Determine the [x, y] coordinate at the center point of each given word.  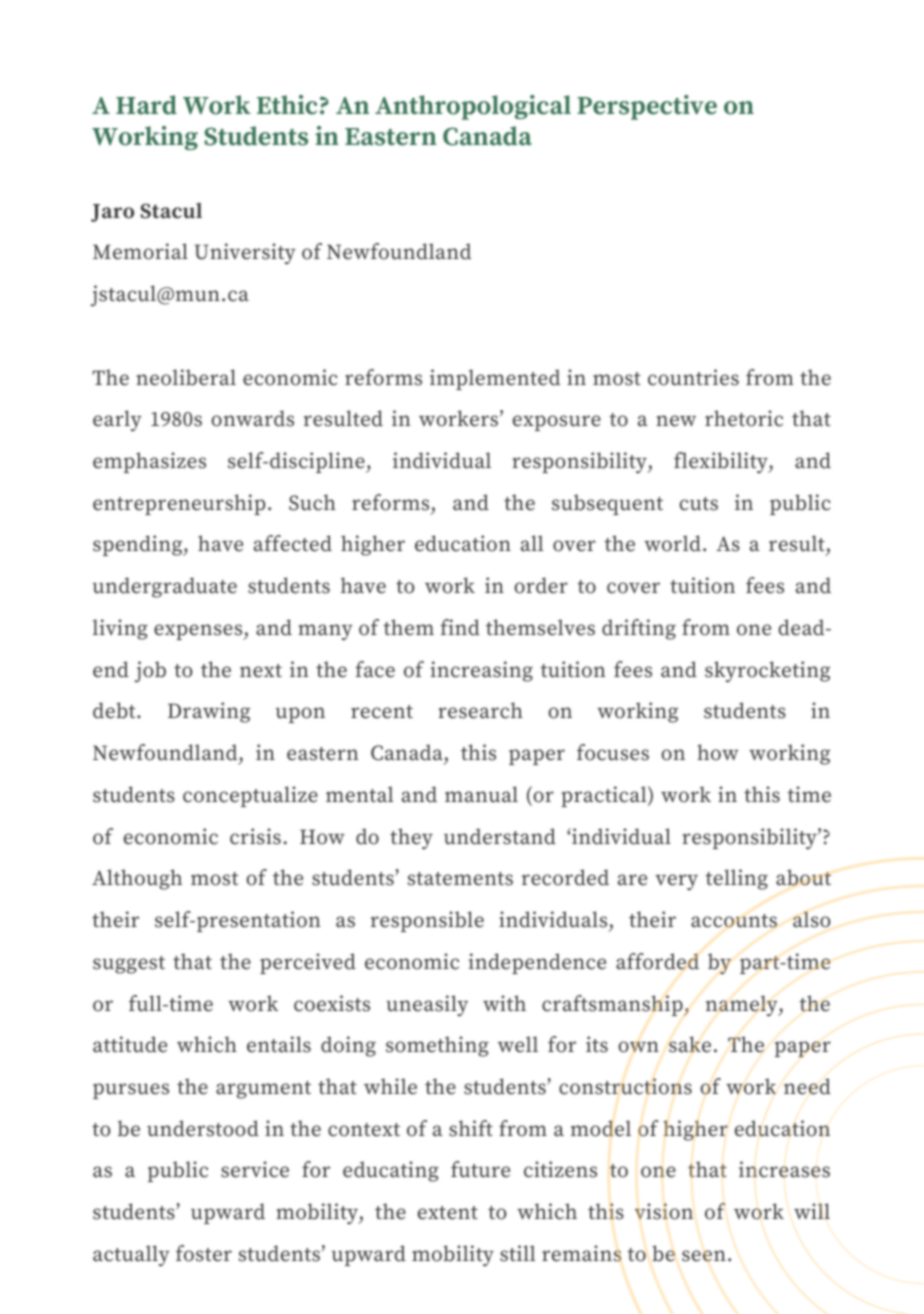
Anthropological [473, 107]
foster [204, 1253]
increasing [482, 671]
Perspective [647, 107]
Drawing [209, 712]
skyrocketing [767, 672]
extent [448, 1213]
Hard [146, 105]
